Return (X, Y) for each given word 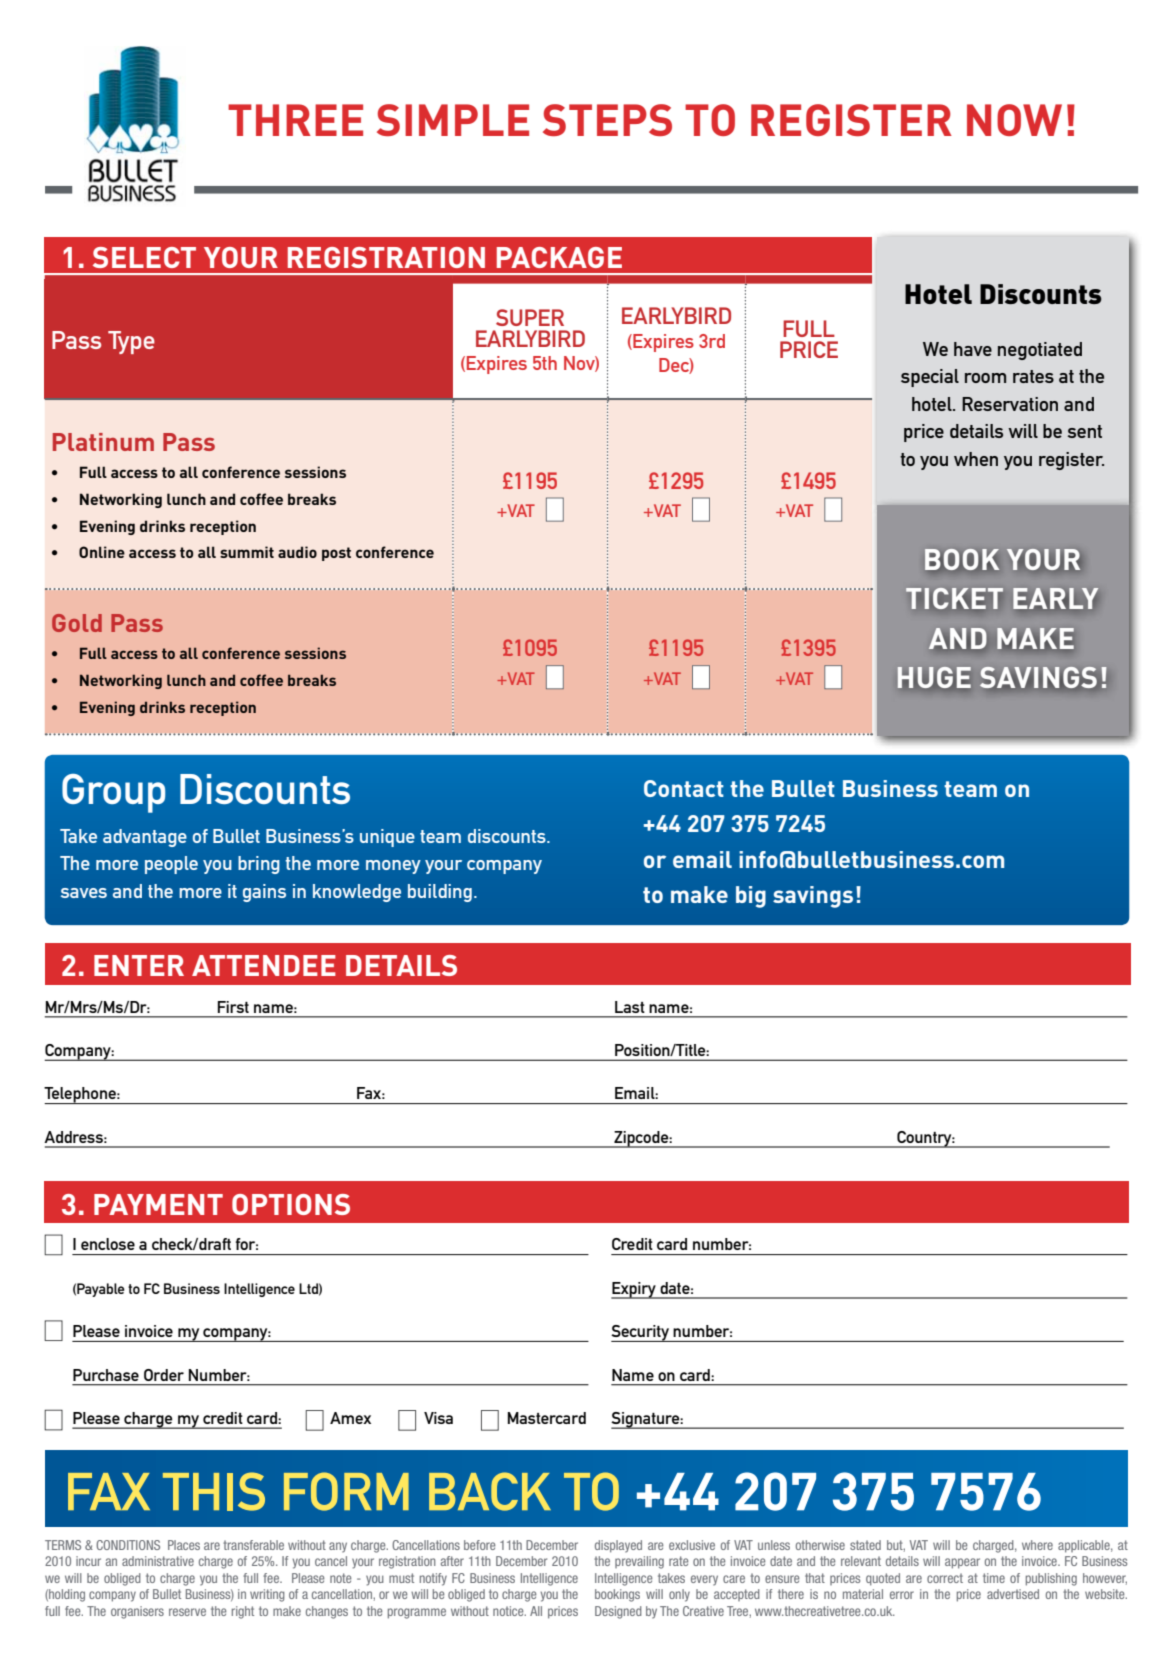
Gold (77, 623)
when (976, 459)
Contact (684, 788)
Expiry (634, 1290)
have (973, 349)
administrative (158, 1561)
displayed (618, 1546)
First (233, 1007)
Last (630, 1007)
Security (641, 1333)
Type (131, 342)
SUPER (530, 317)
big (751, 897)
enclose (108, 1244)
